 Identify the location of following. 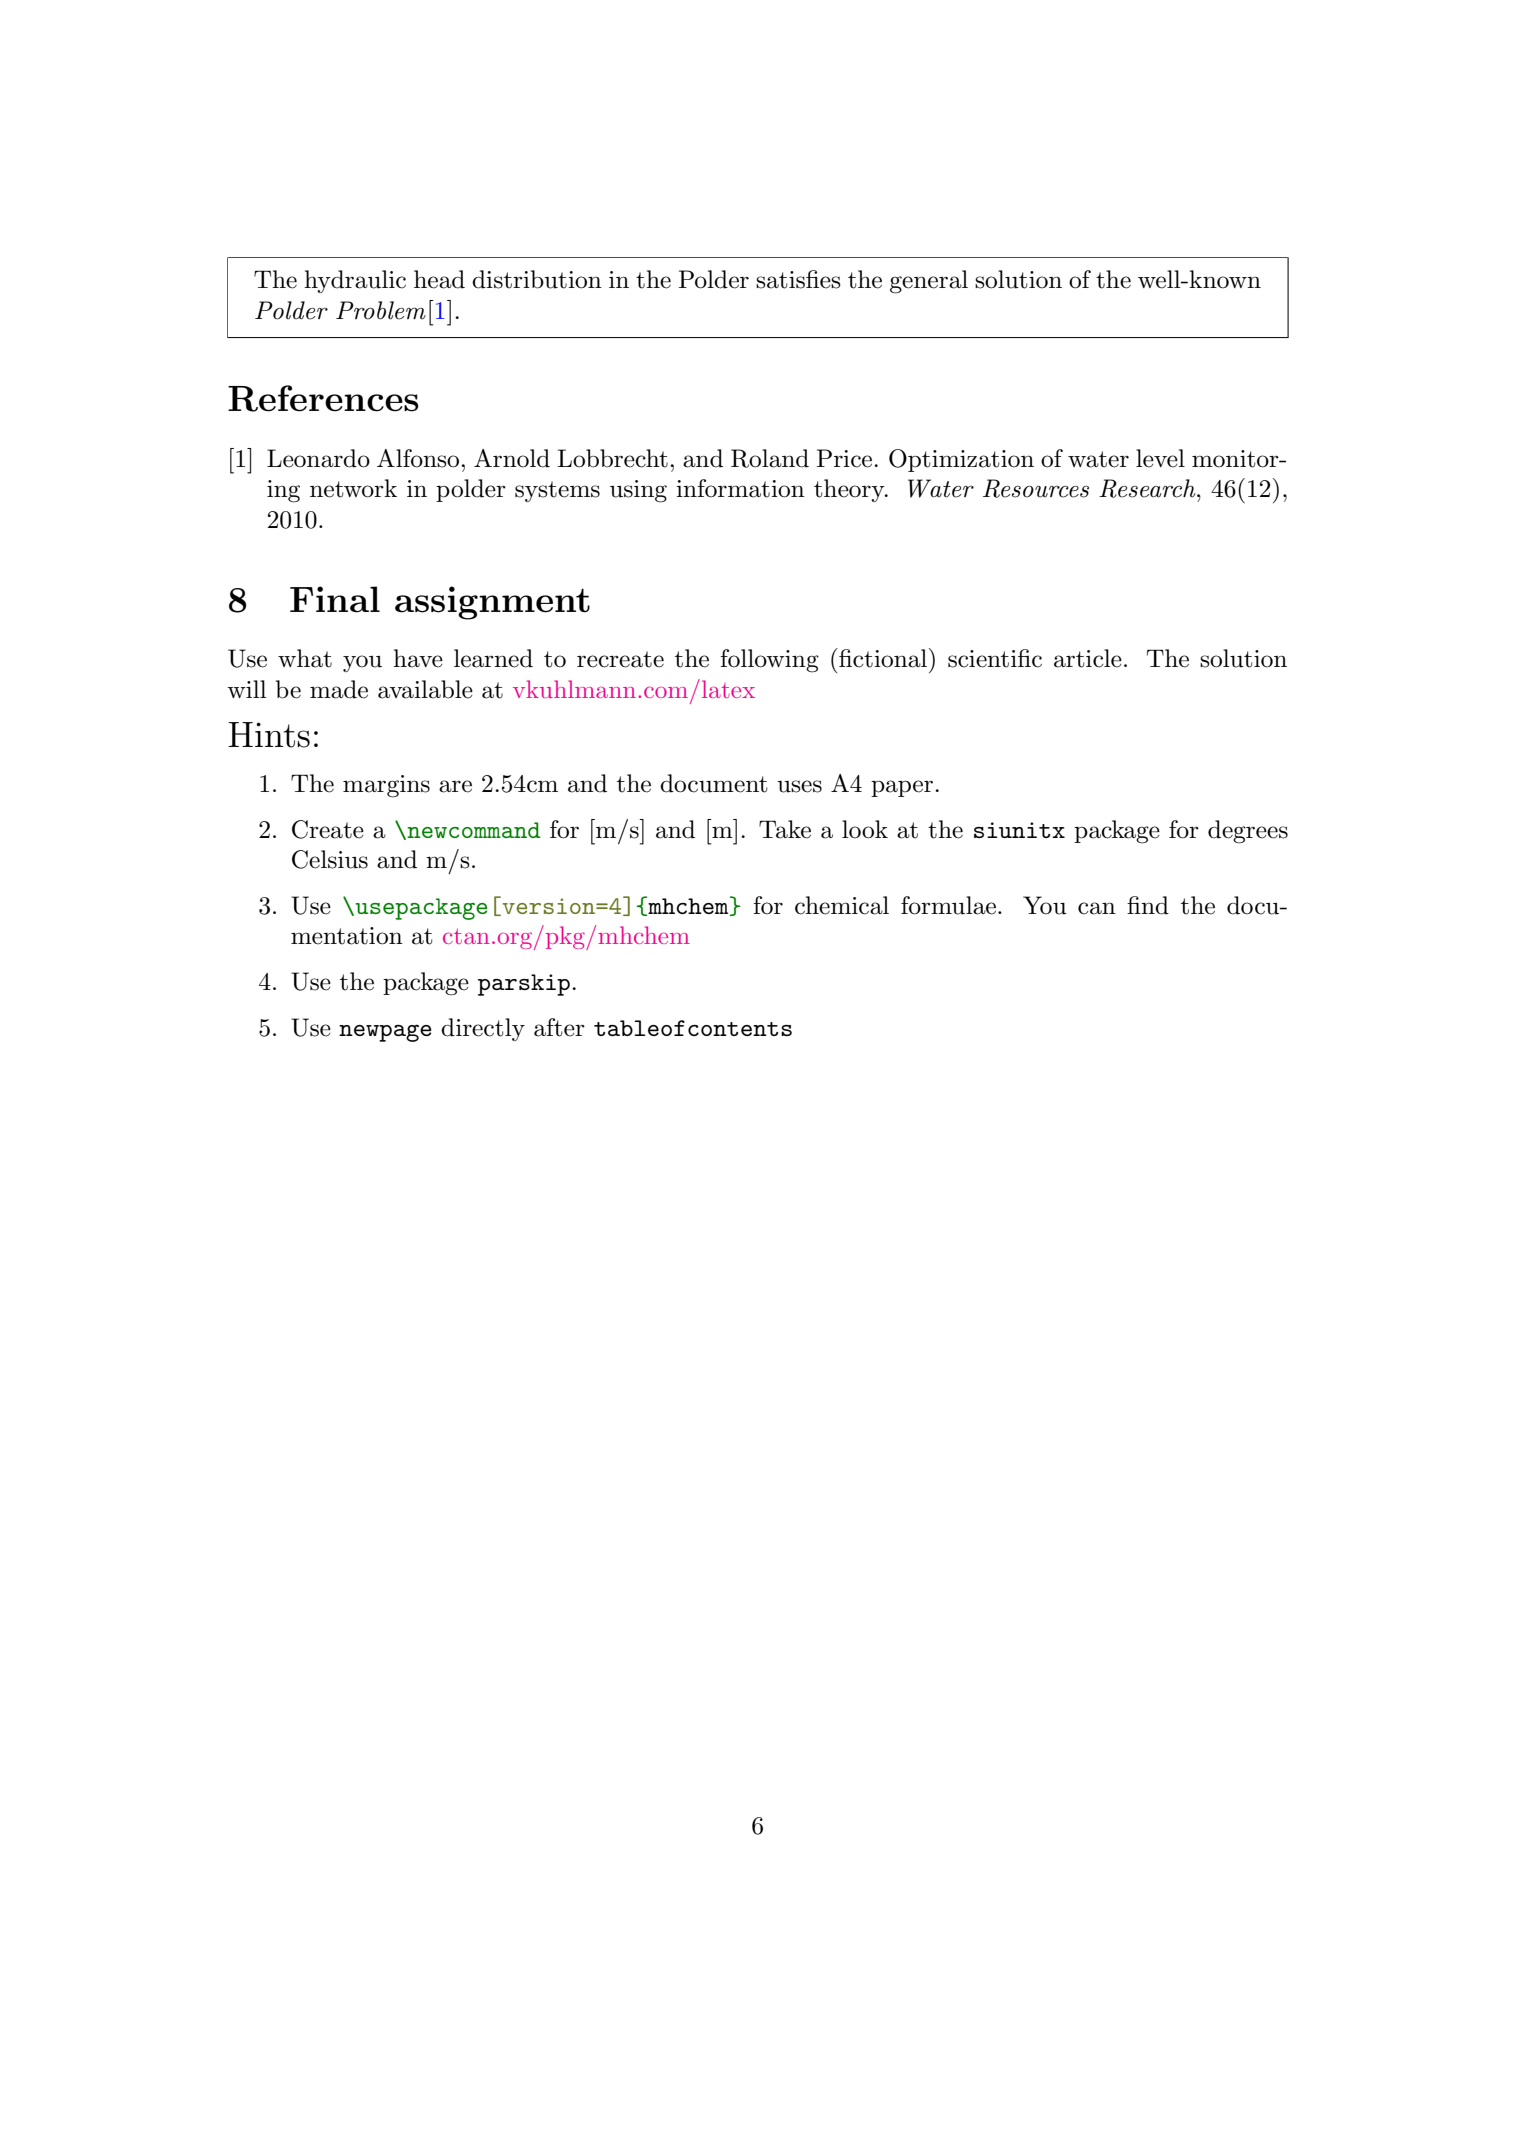
(769, 661).
